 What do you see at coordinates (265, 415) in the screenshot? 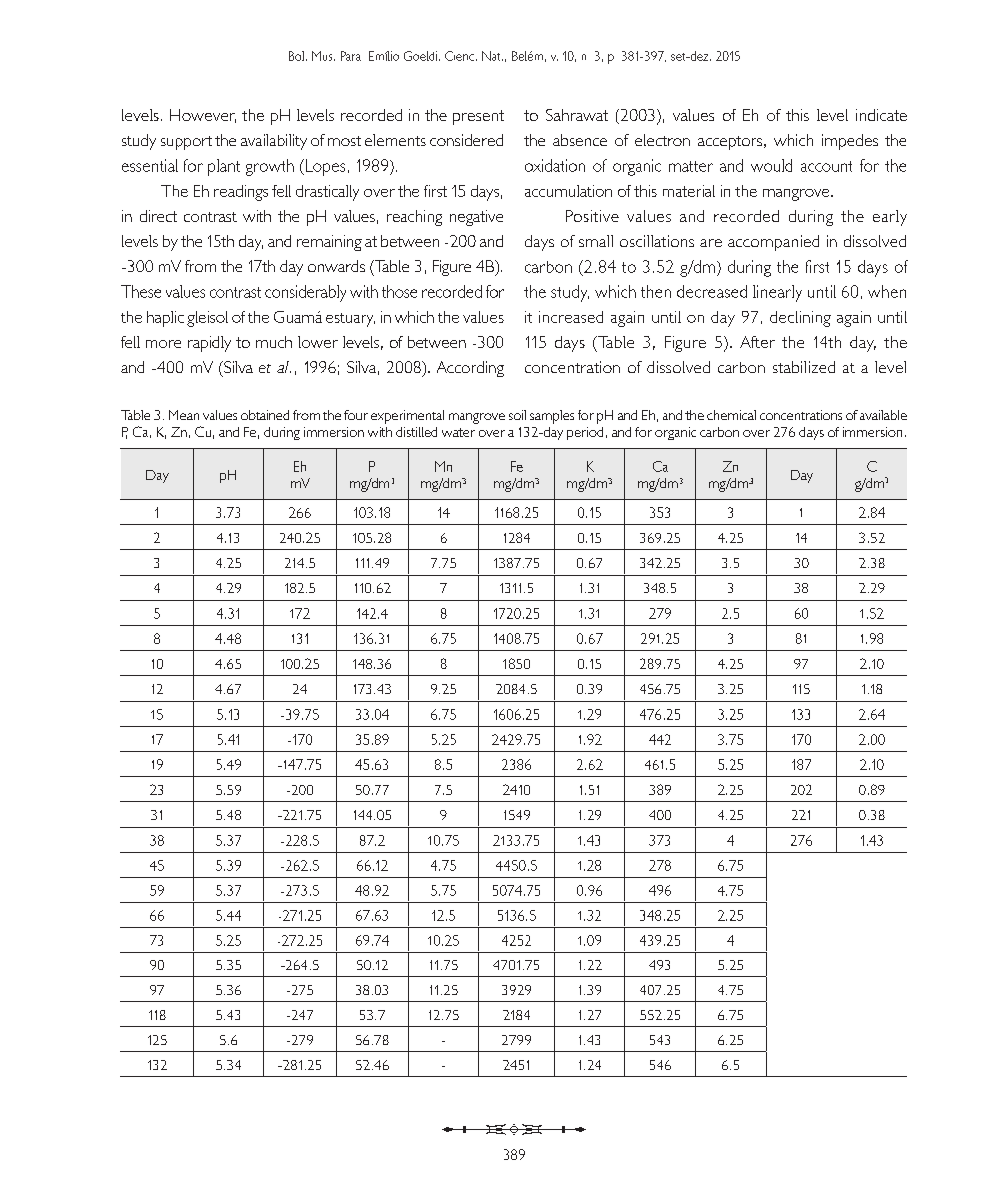
I see `obtained` at bounding box center [265, 415].
